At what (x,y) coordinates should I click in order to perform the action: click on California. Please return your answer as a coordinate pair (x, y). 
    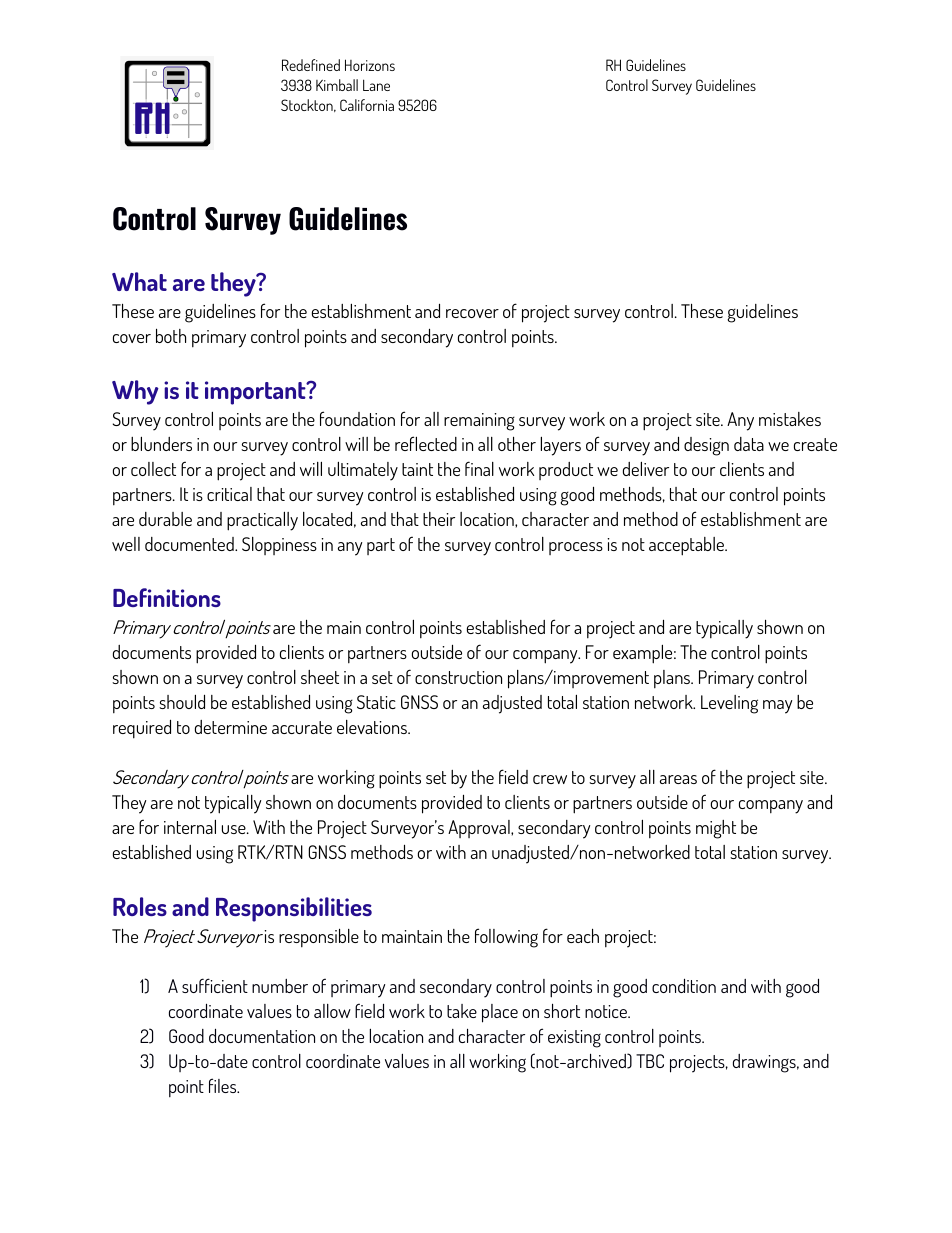
    Looking at the image, I should click on (367, 105).
